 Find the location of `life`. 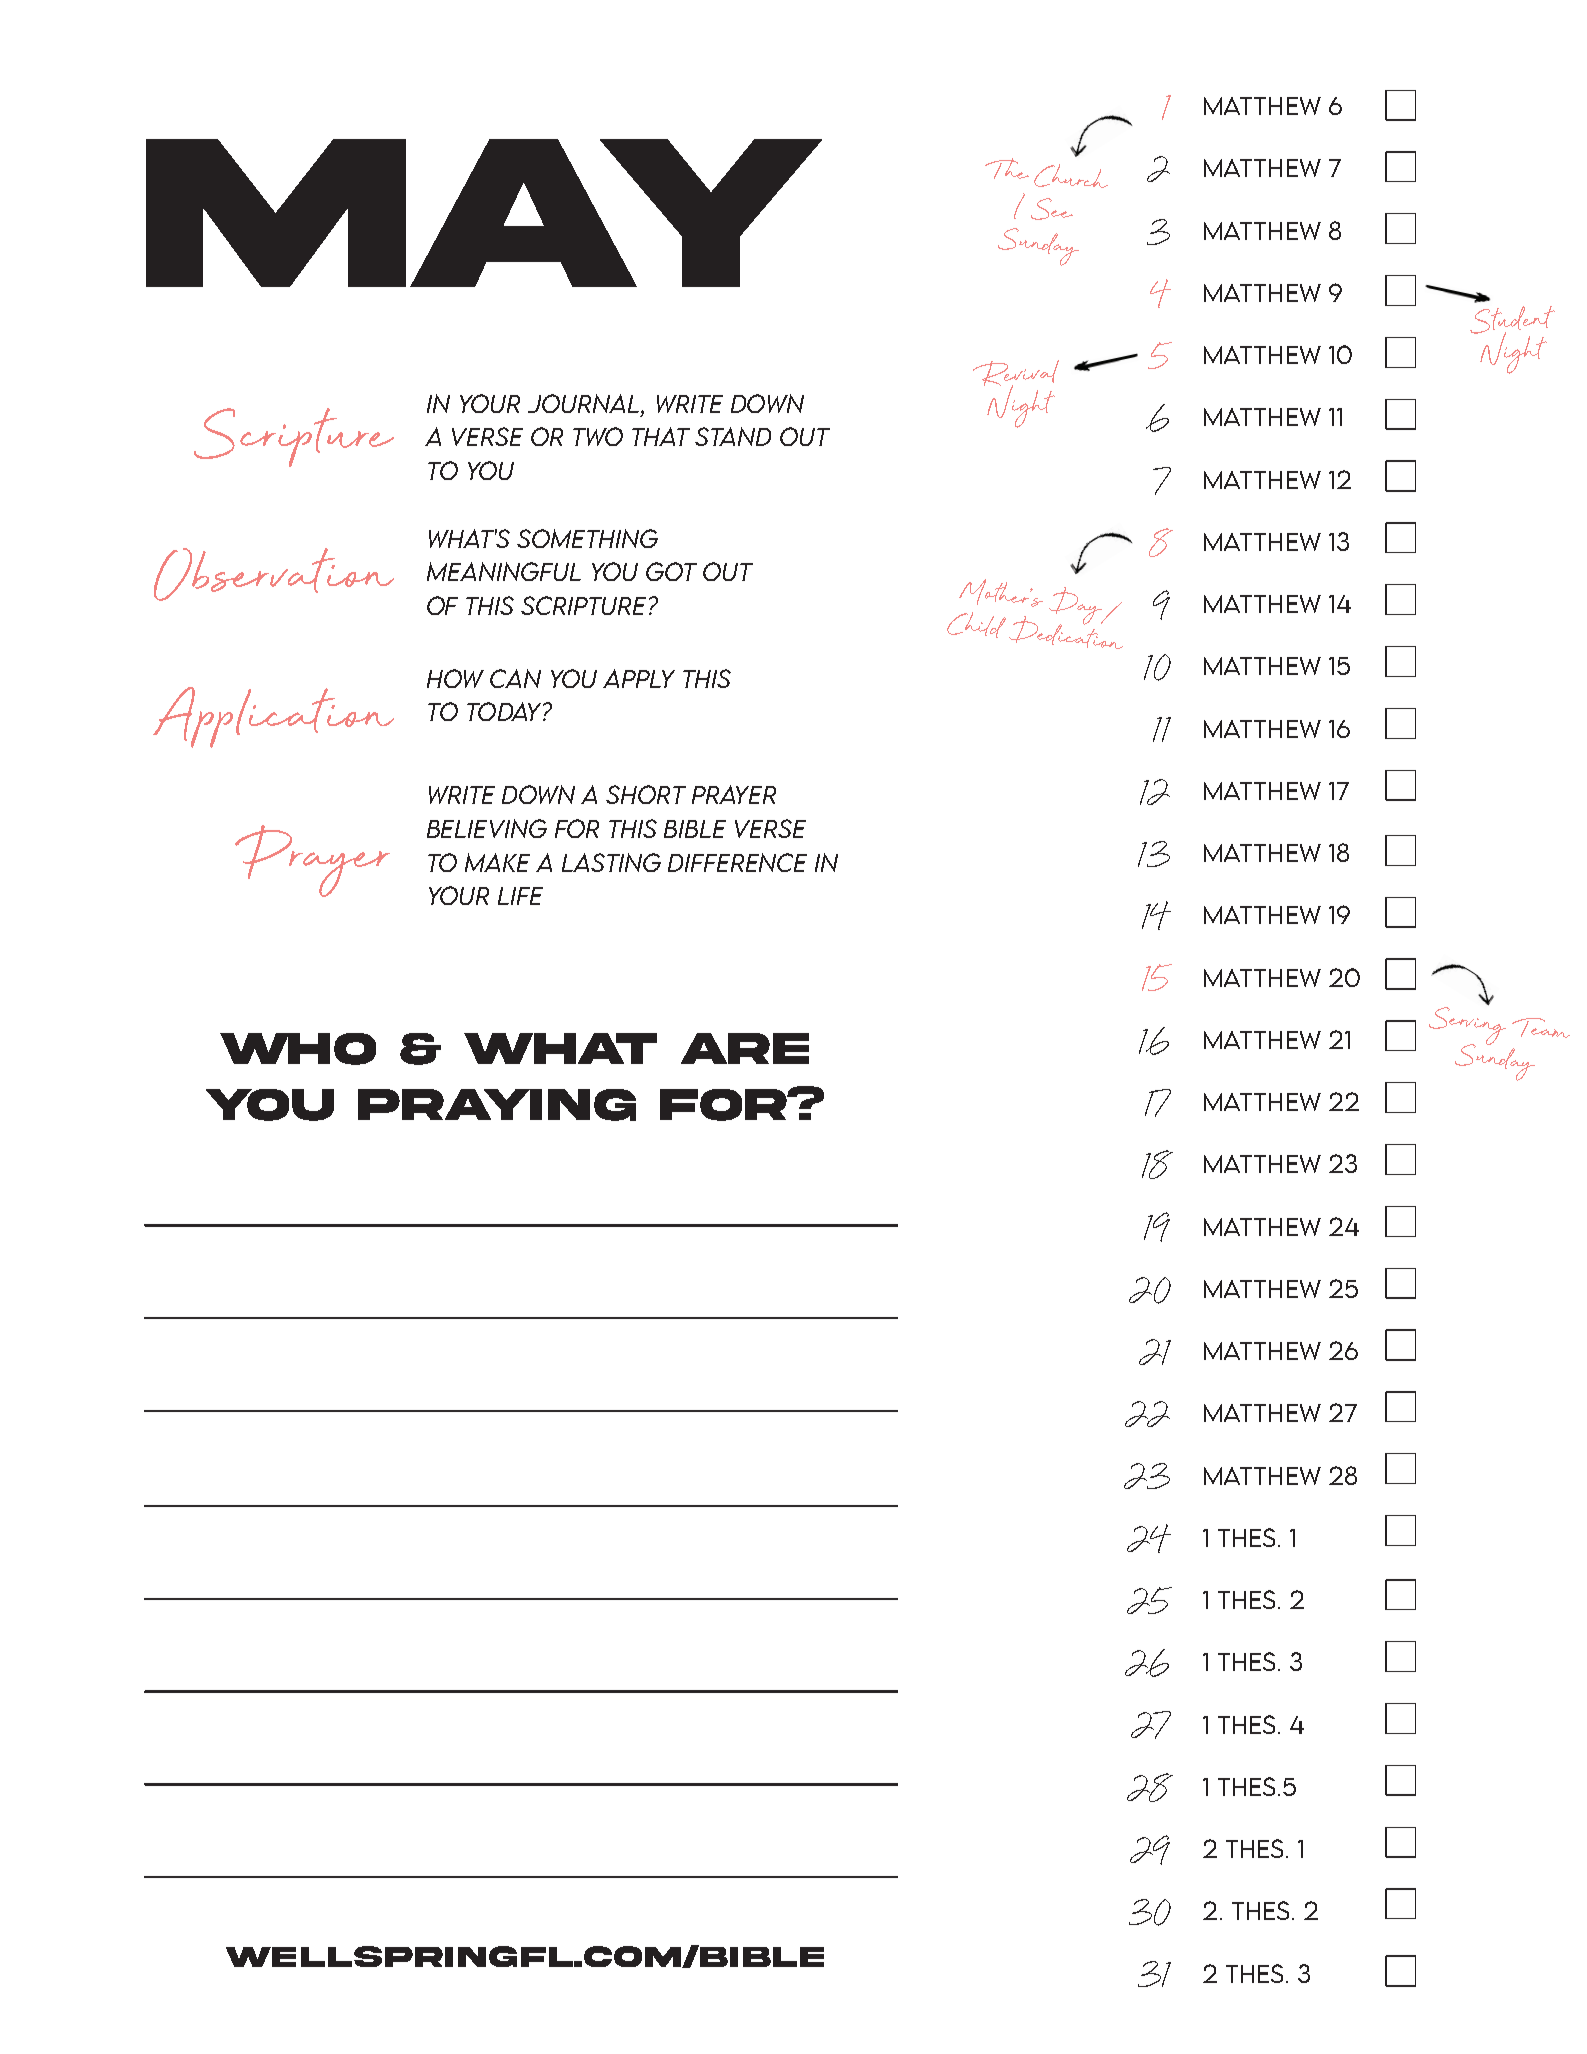

life is located at coordinates (520, 896).
